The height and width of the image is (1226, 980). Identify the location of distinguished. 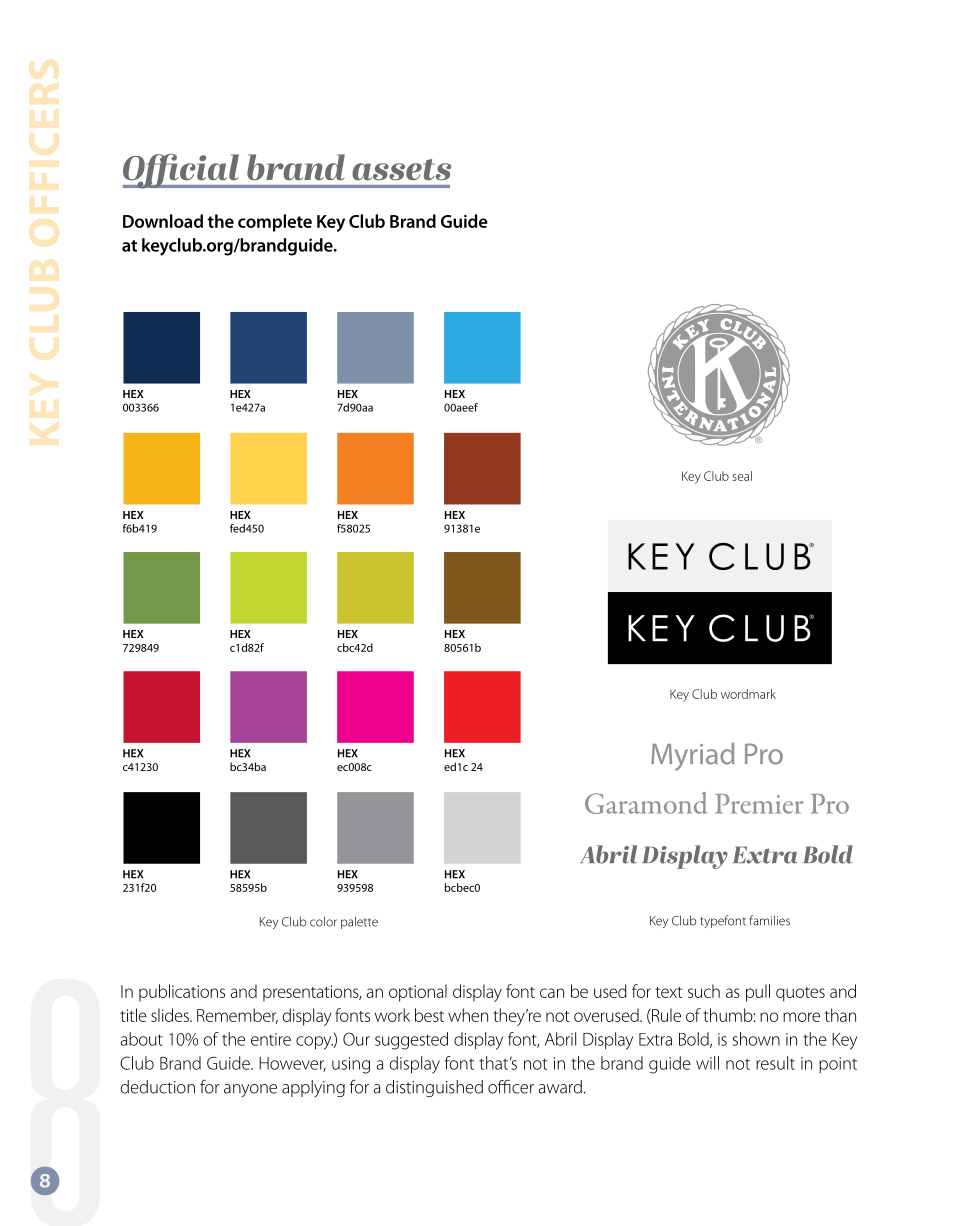
(434, 1088).
